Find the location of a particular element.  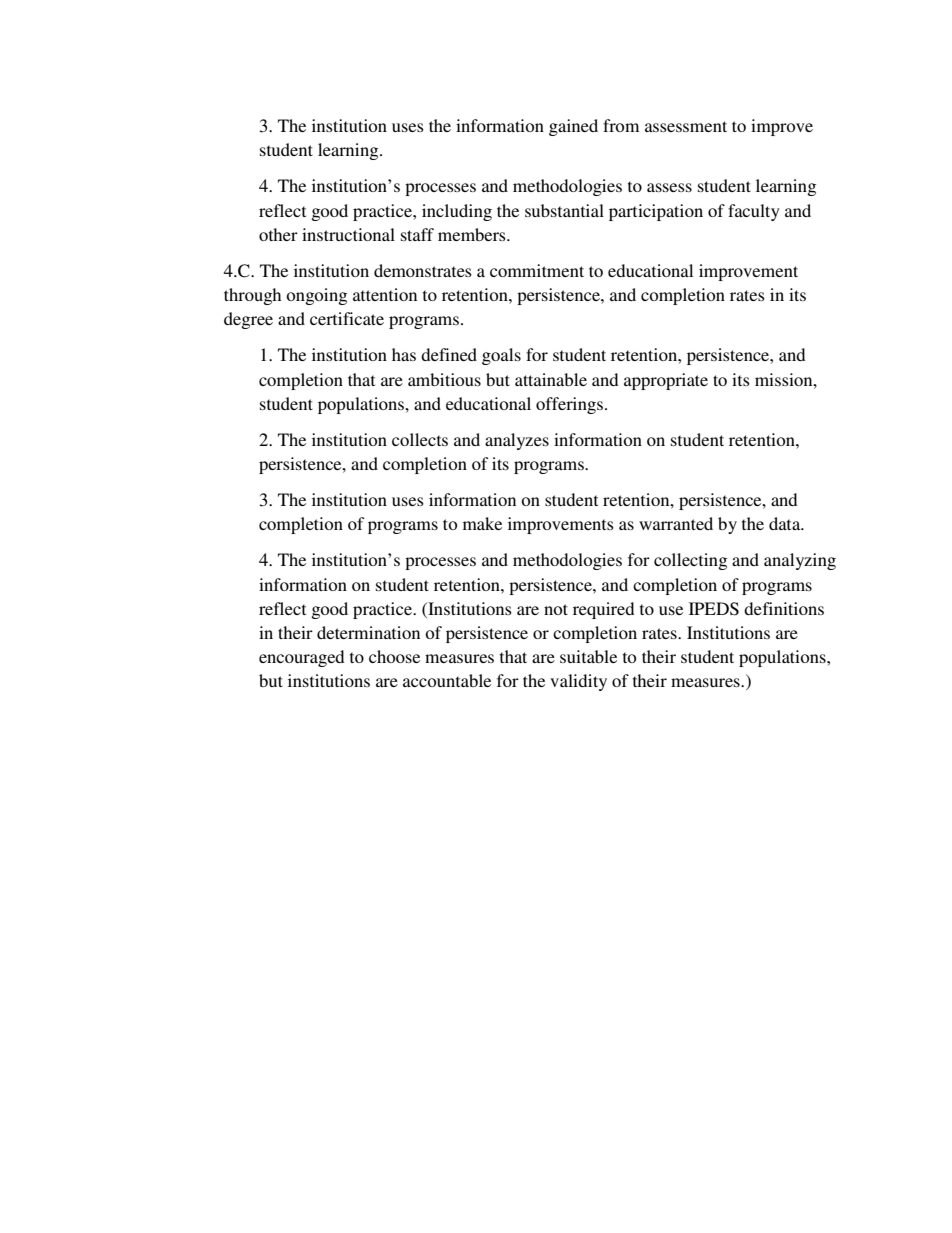

certificate is located at coordinates (347, 318).
